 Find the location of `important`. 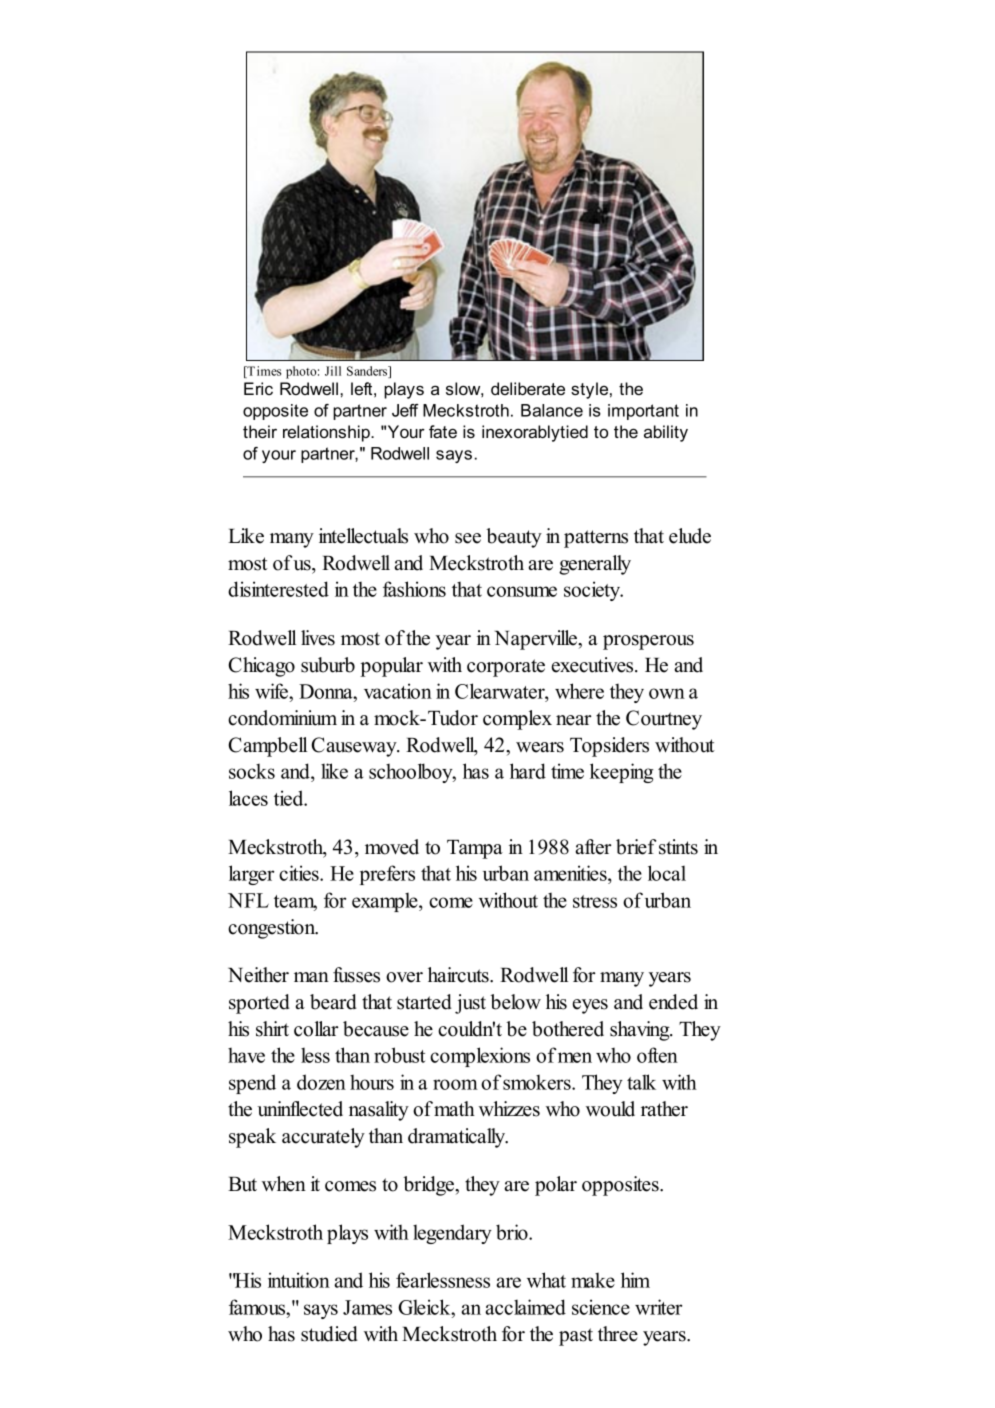

important is located at coordinates (643, 412).
